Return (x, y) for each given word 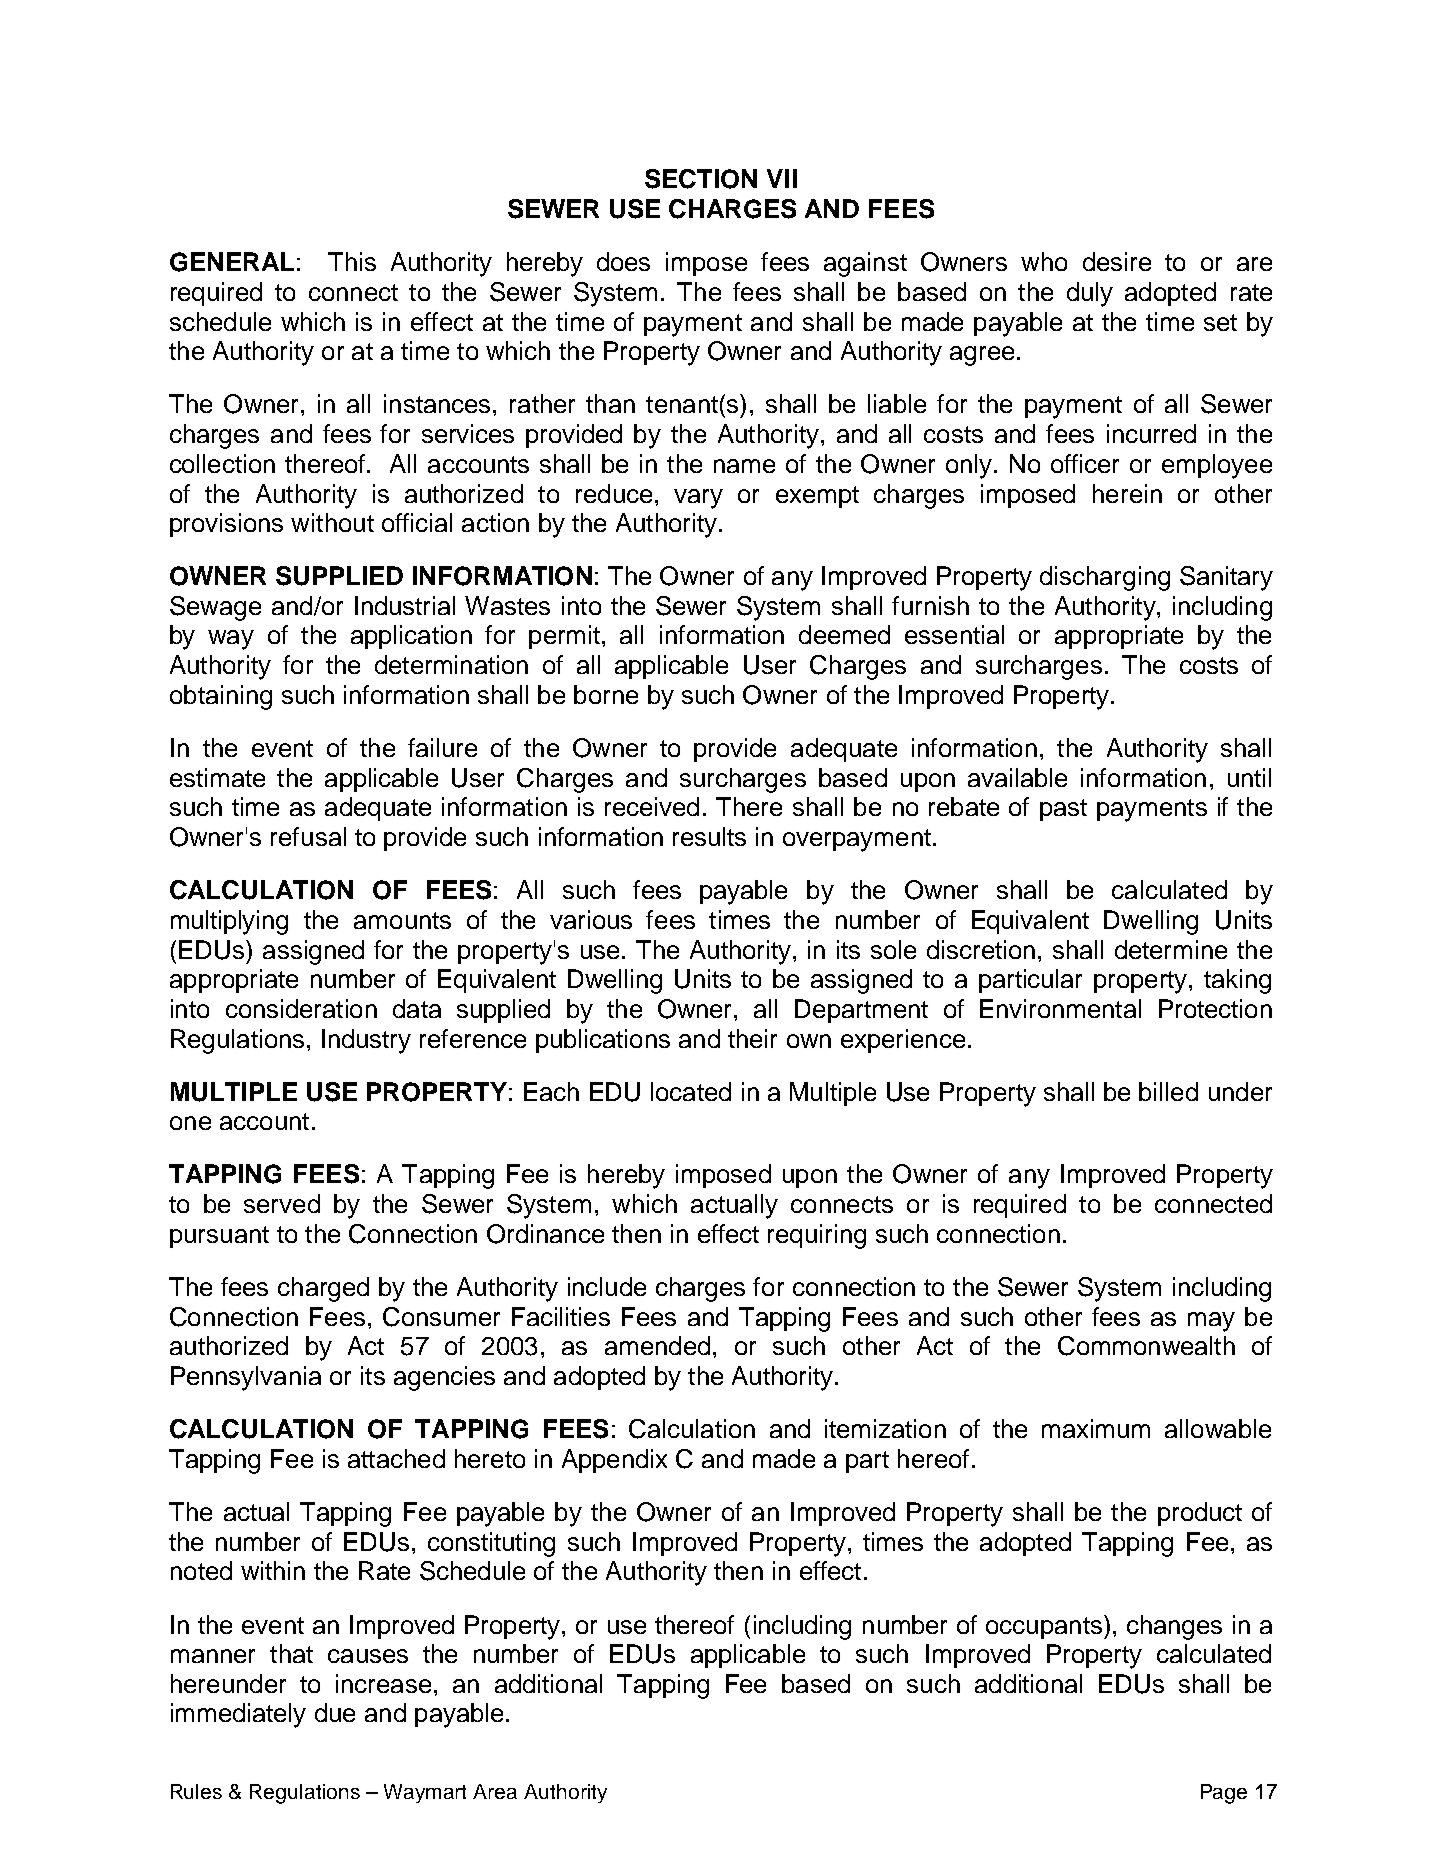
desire (1117, 261)
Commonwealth (1146, 1346)
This (352, 261)
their (752, 1038)
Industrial (405, 605)
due (335, 1712)
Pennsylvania (246, 1378)
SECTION (701, 179)
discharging (1105, 578)
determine (1171, 949)
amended (657, 1345)
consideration (301, 1008)
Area (495, 1791)
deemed (844, 634)
